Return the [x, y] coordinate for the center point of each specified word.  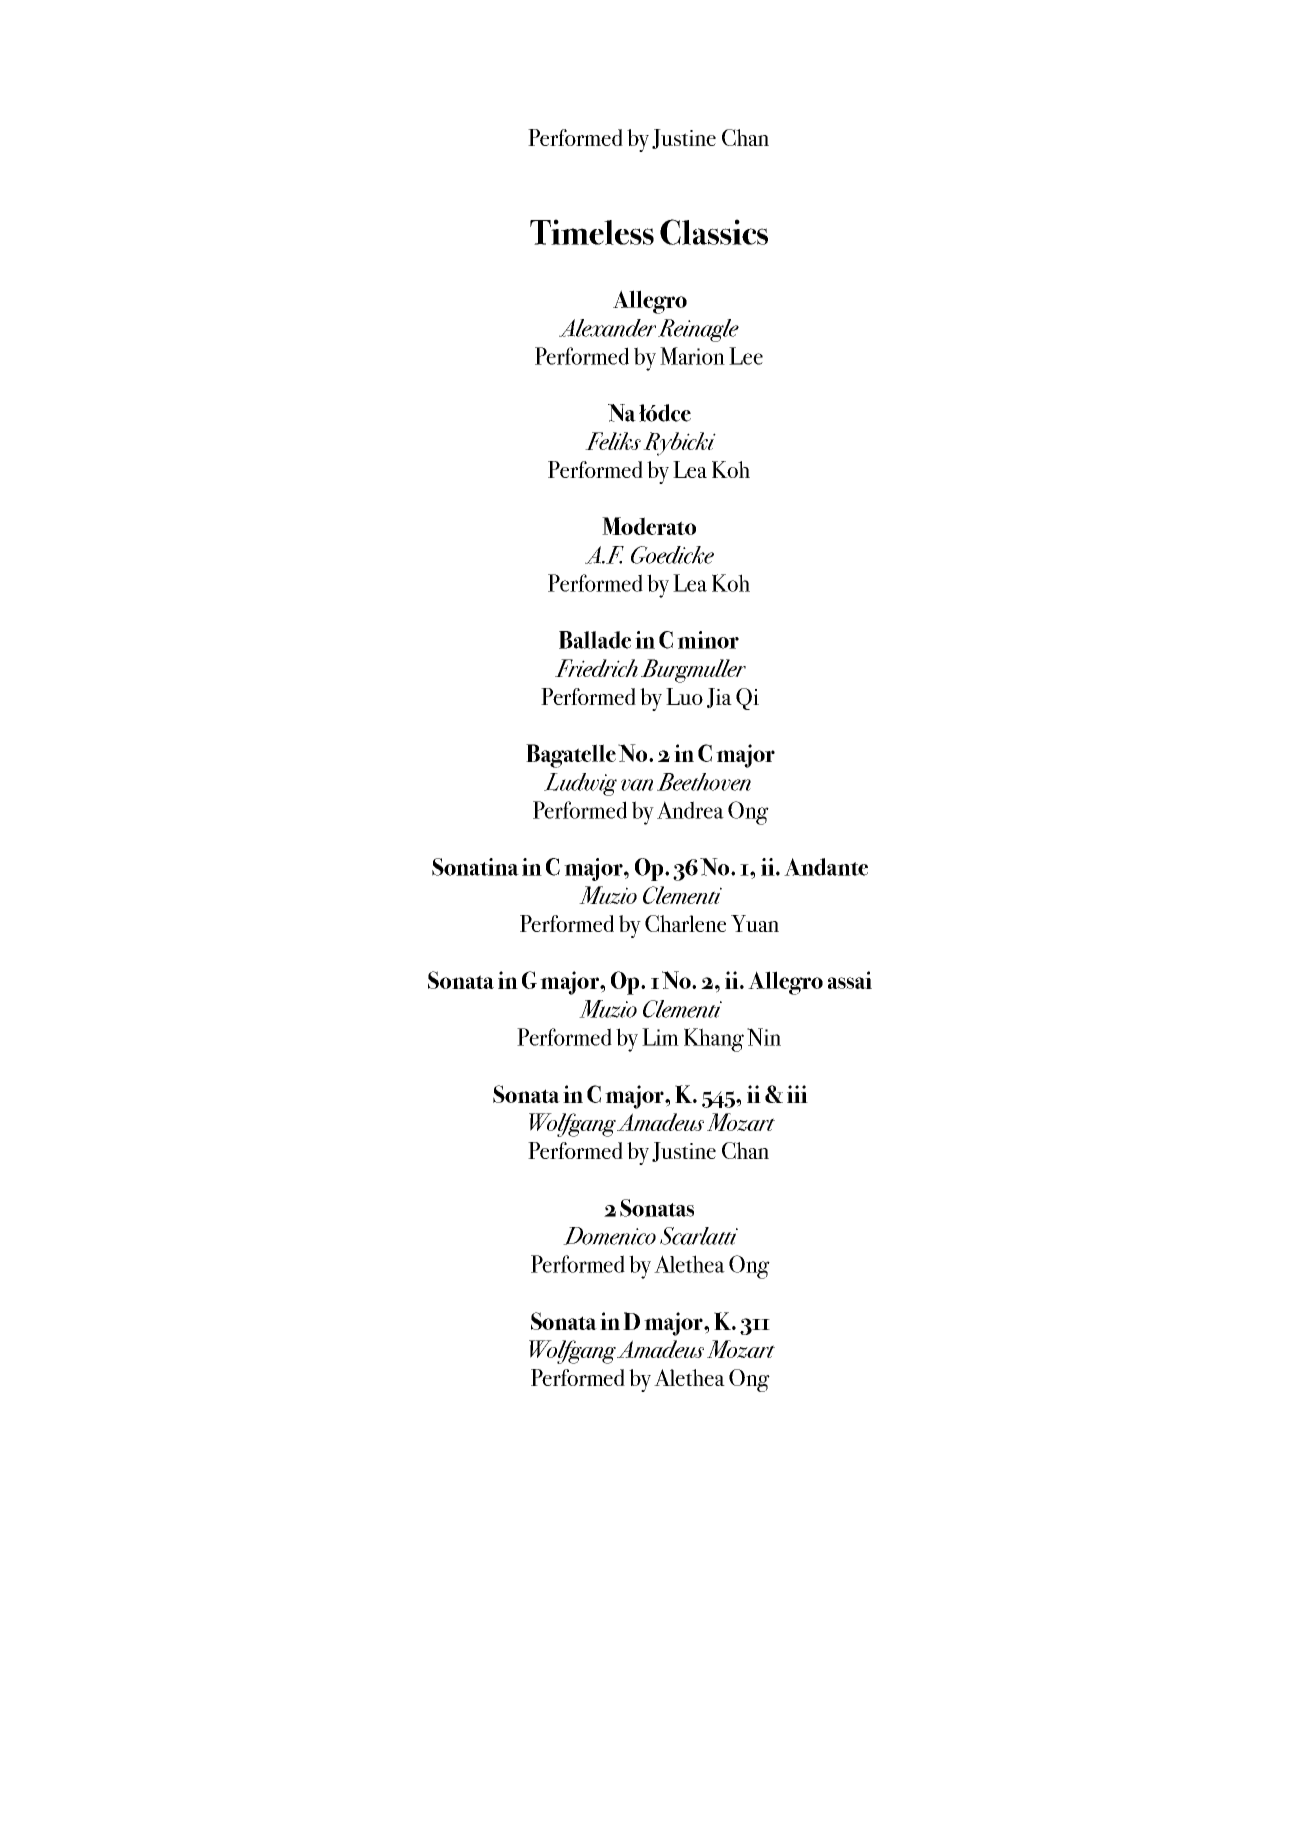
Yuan [755, 923]
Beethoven [704, 782]
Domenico [609, 1236]
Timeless [592, 232]
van [637, 785]
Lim [660, 1037]
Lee [746, 356]
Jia [719, 698]
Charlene [685, 923]
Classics [714, 232]
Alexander [607, 328]
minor [708, 640]
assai [850, 980]
